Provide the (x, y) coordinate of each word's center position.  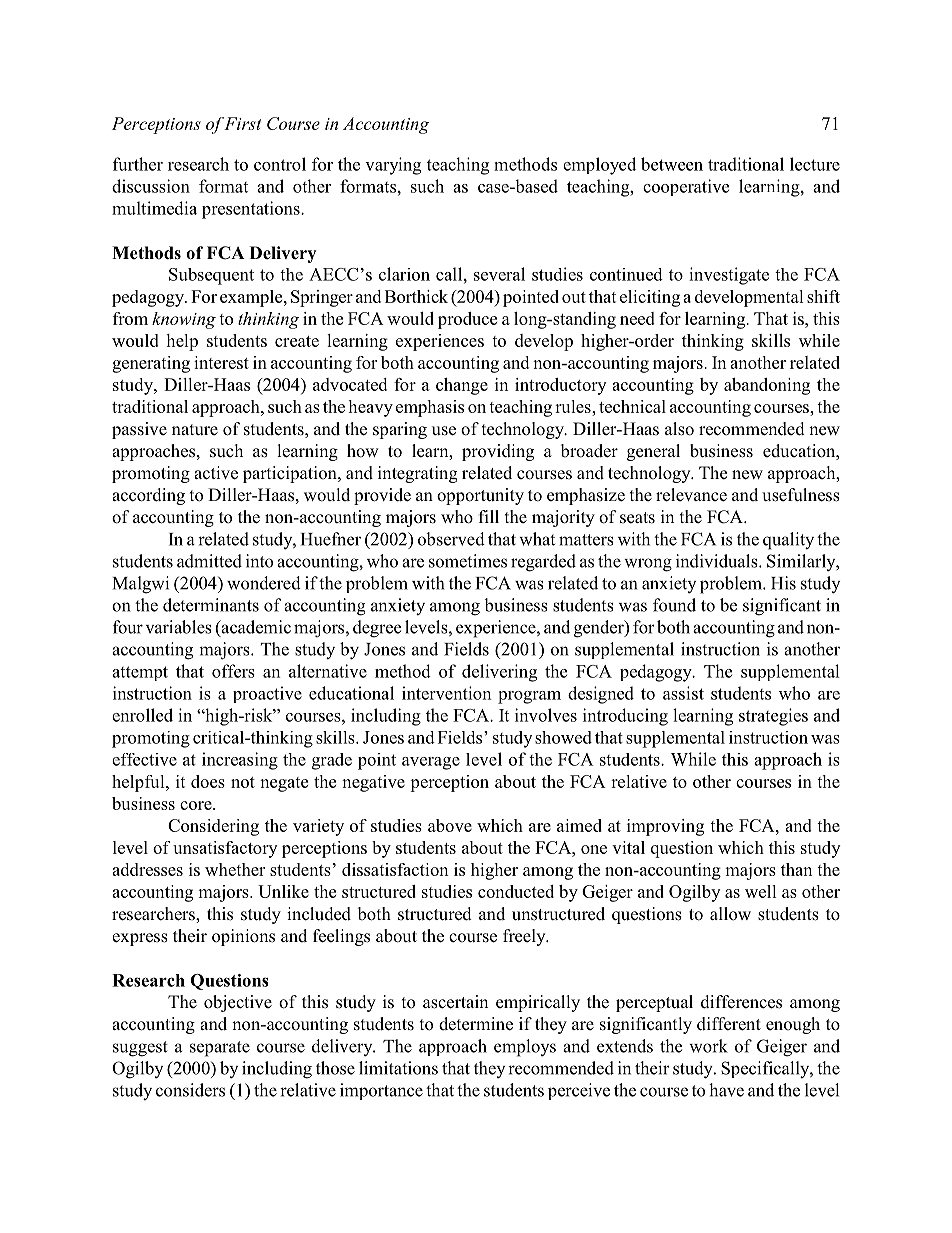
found (674, 605)
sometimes (468, 561)
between (672, 164)
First (242, 123)
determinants (211, 605)
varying (393, 166)
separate (220, 1049)
